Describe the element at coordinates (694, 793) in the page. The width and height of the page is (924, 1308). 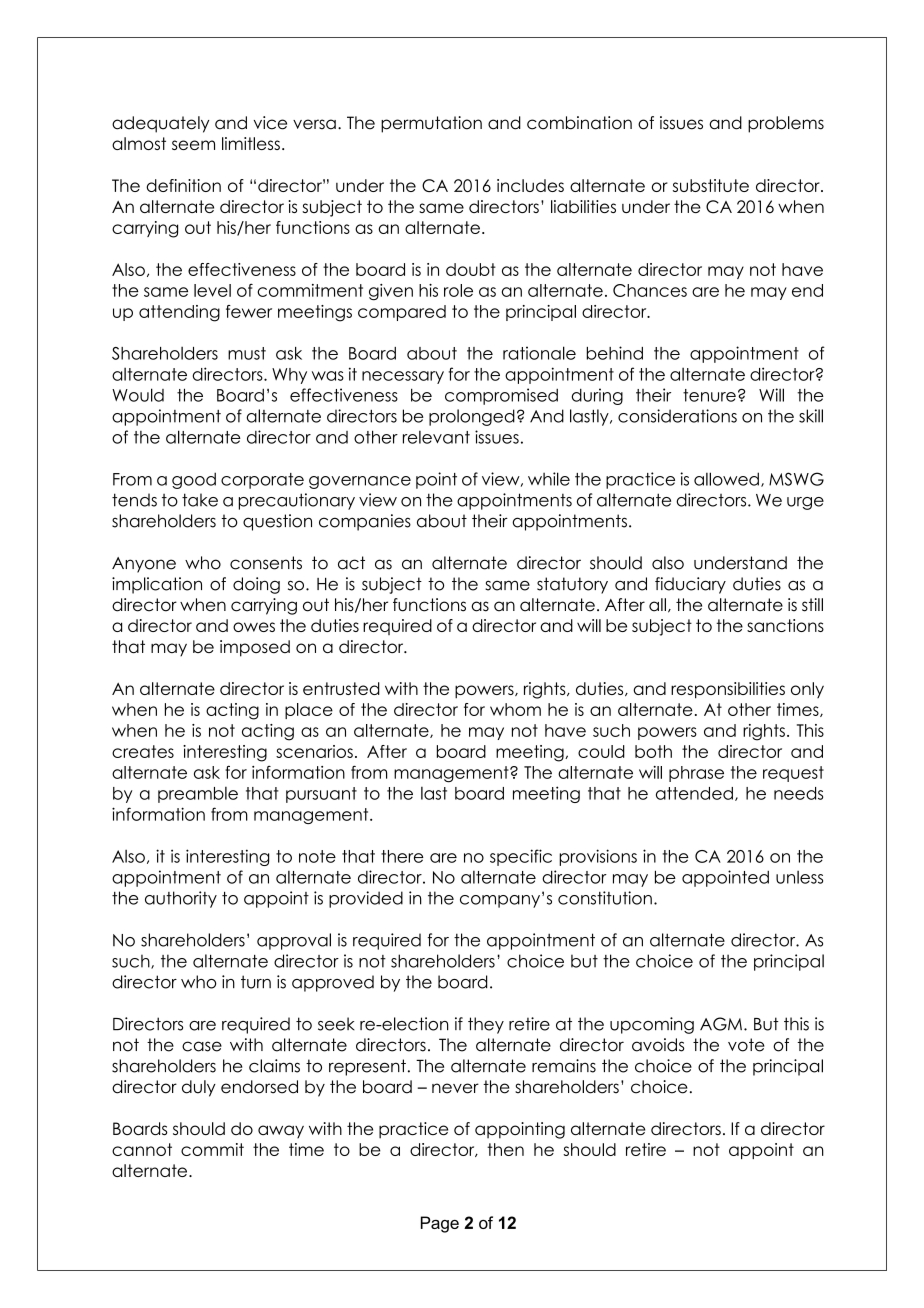
I see `attended` at that location.
